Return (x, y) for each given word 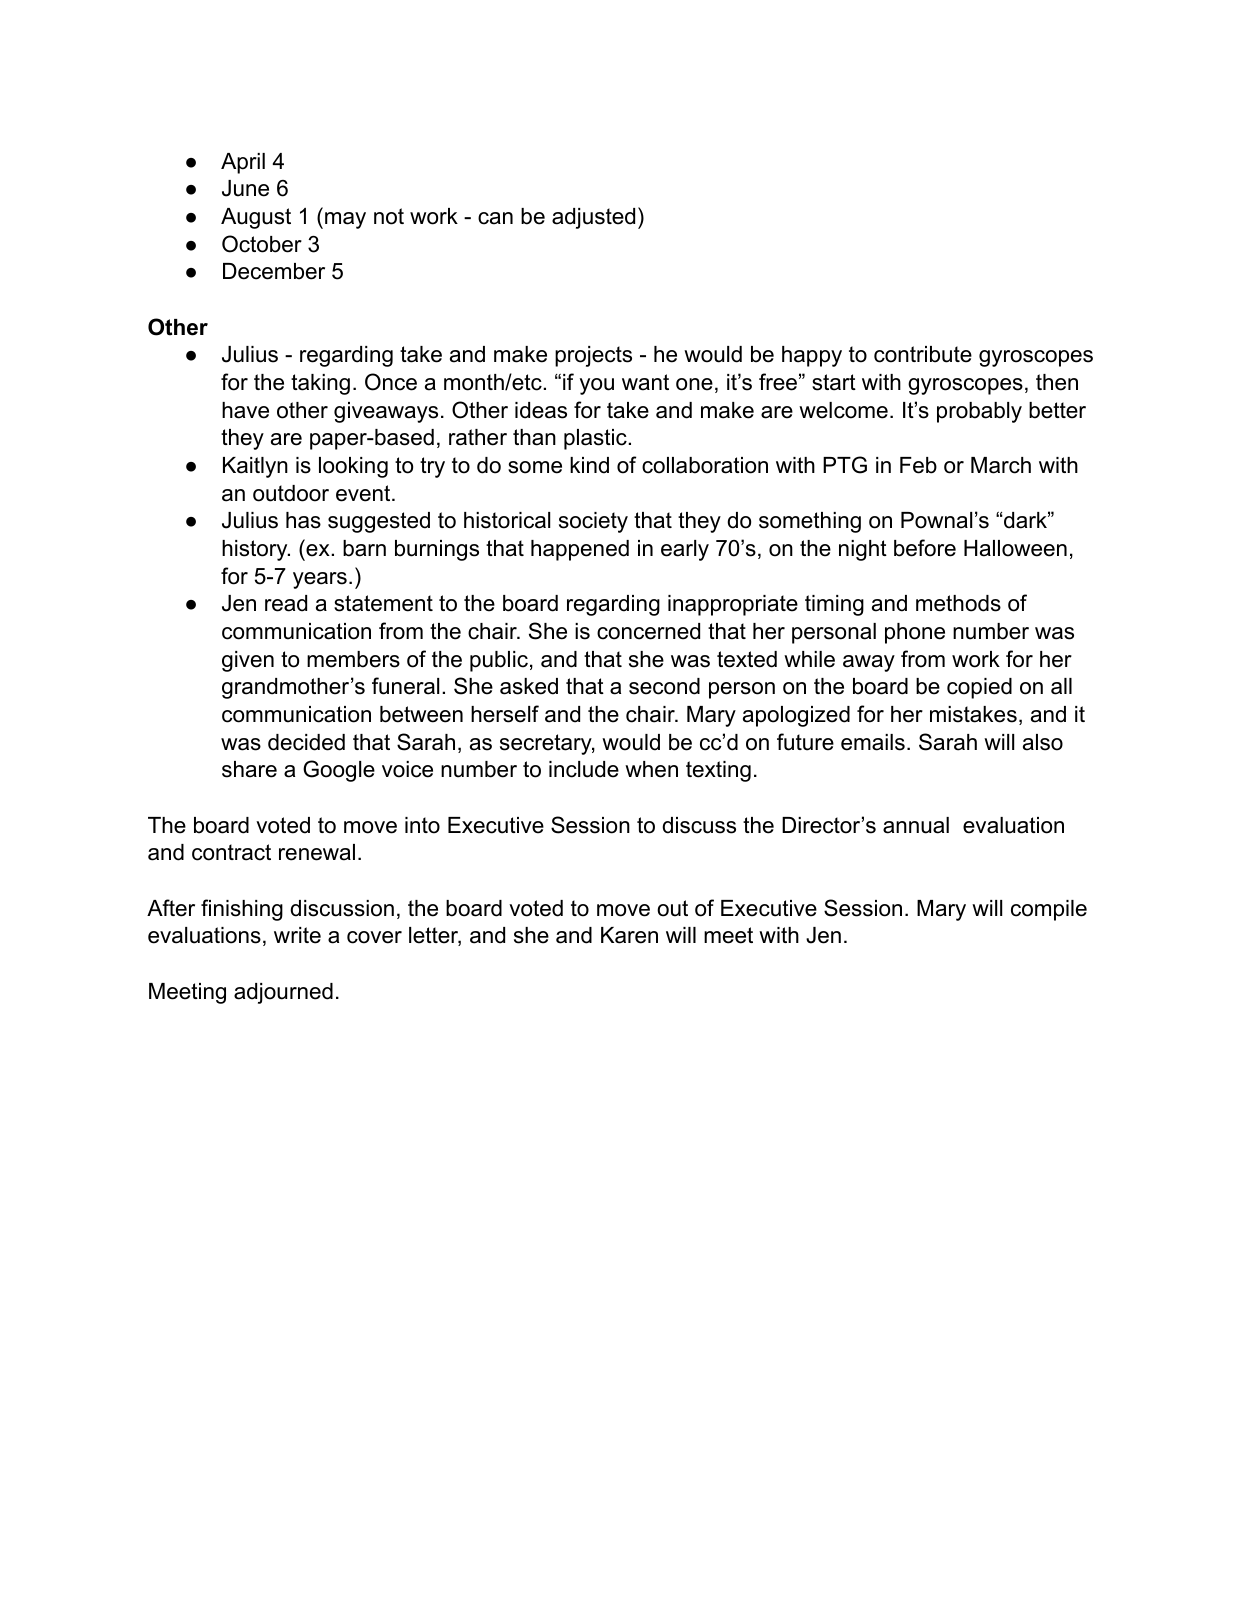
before (925, 548)
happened (580, 550)
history (256, 550)
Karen (629, 935)
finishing (242, 910)
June (245, 188)
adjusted (593, 218)
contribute (923, 354)
